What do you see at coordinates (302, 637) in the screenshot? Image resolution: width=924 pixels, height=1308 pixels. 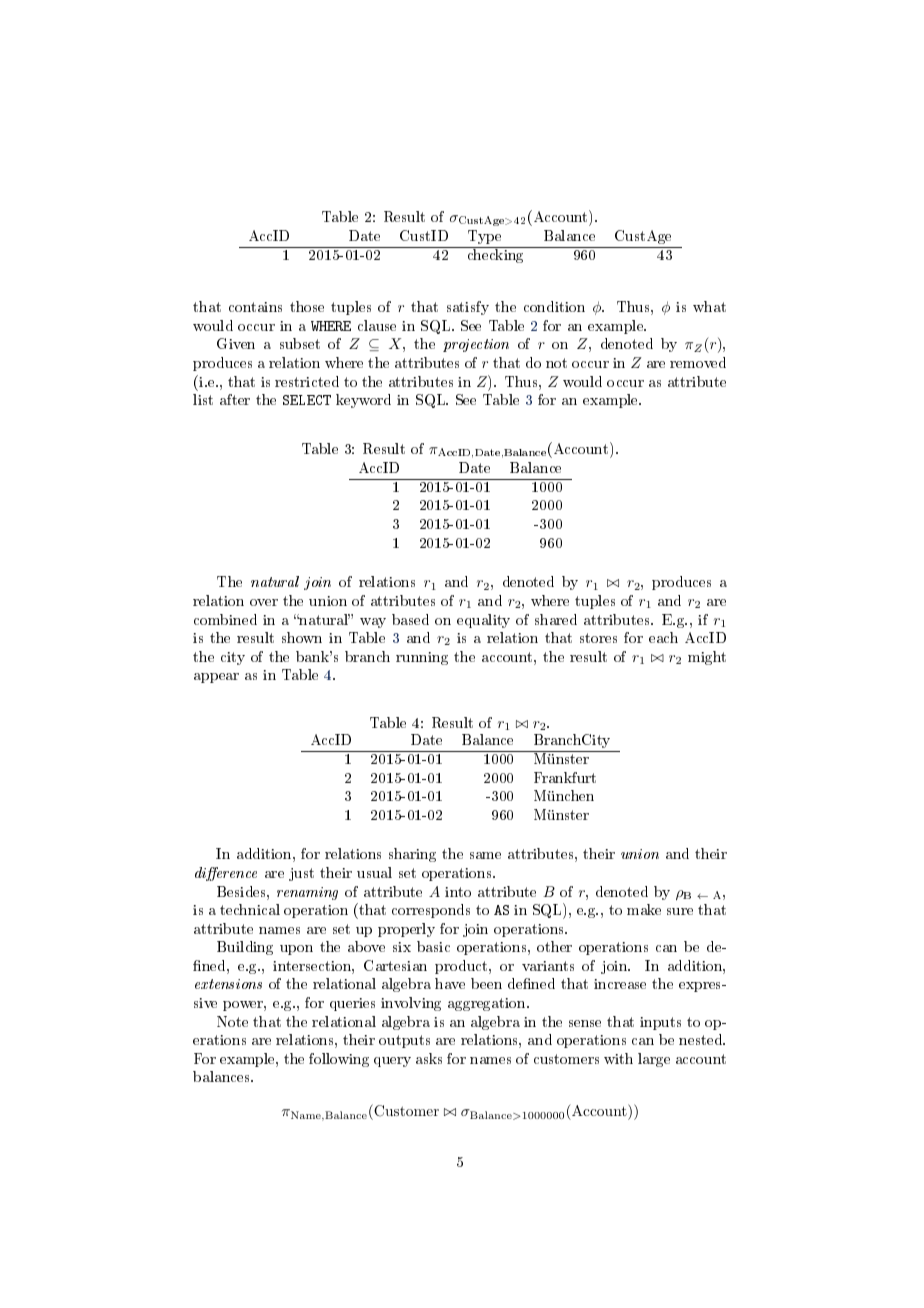 I see `shown` at bounding box center [302, 637].
